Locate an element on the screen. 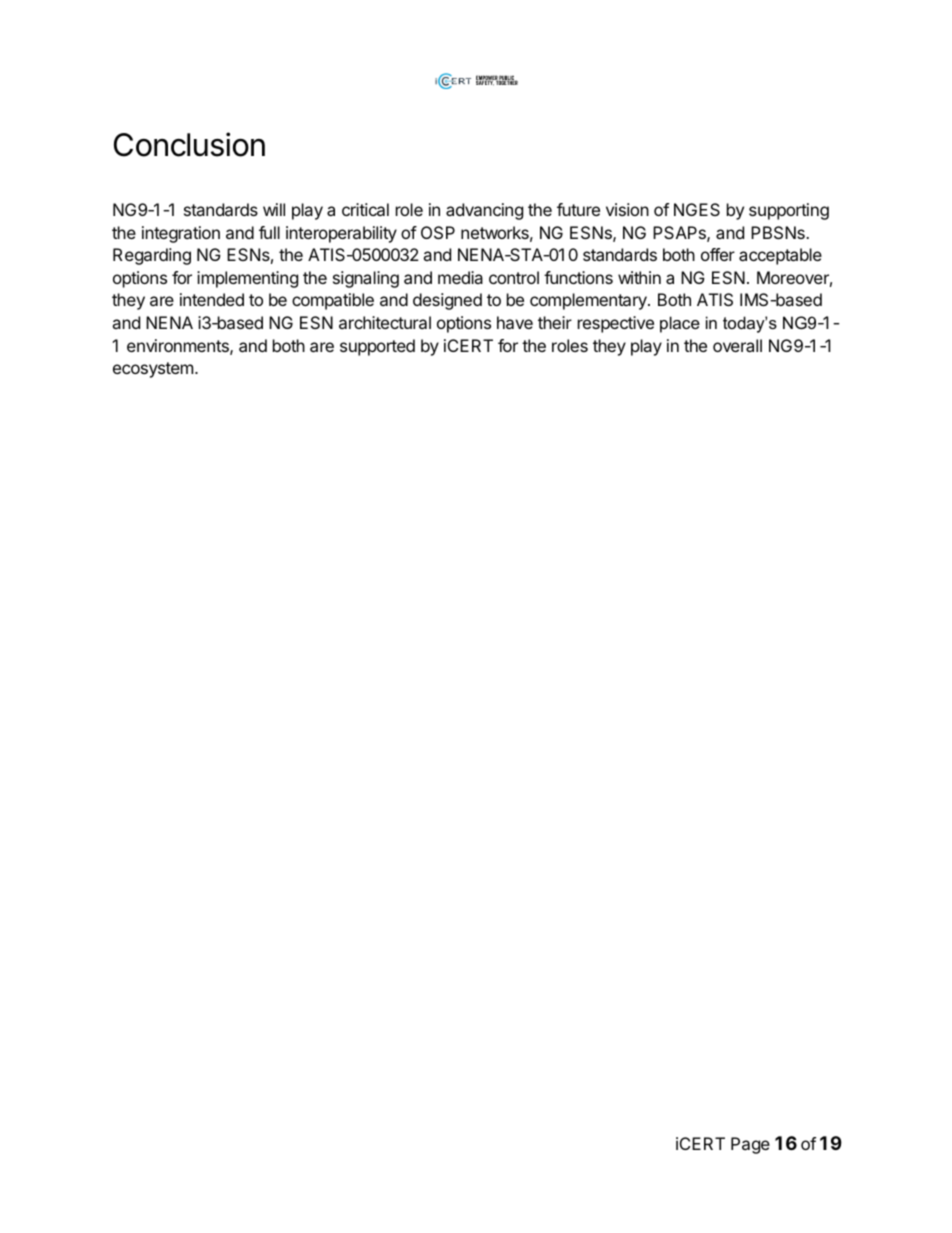  place is located at coordinates (680, 324).
